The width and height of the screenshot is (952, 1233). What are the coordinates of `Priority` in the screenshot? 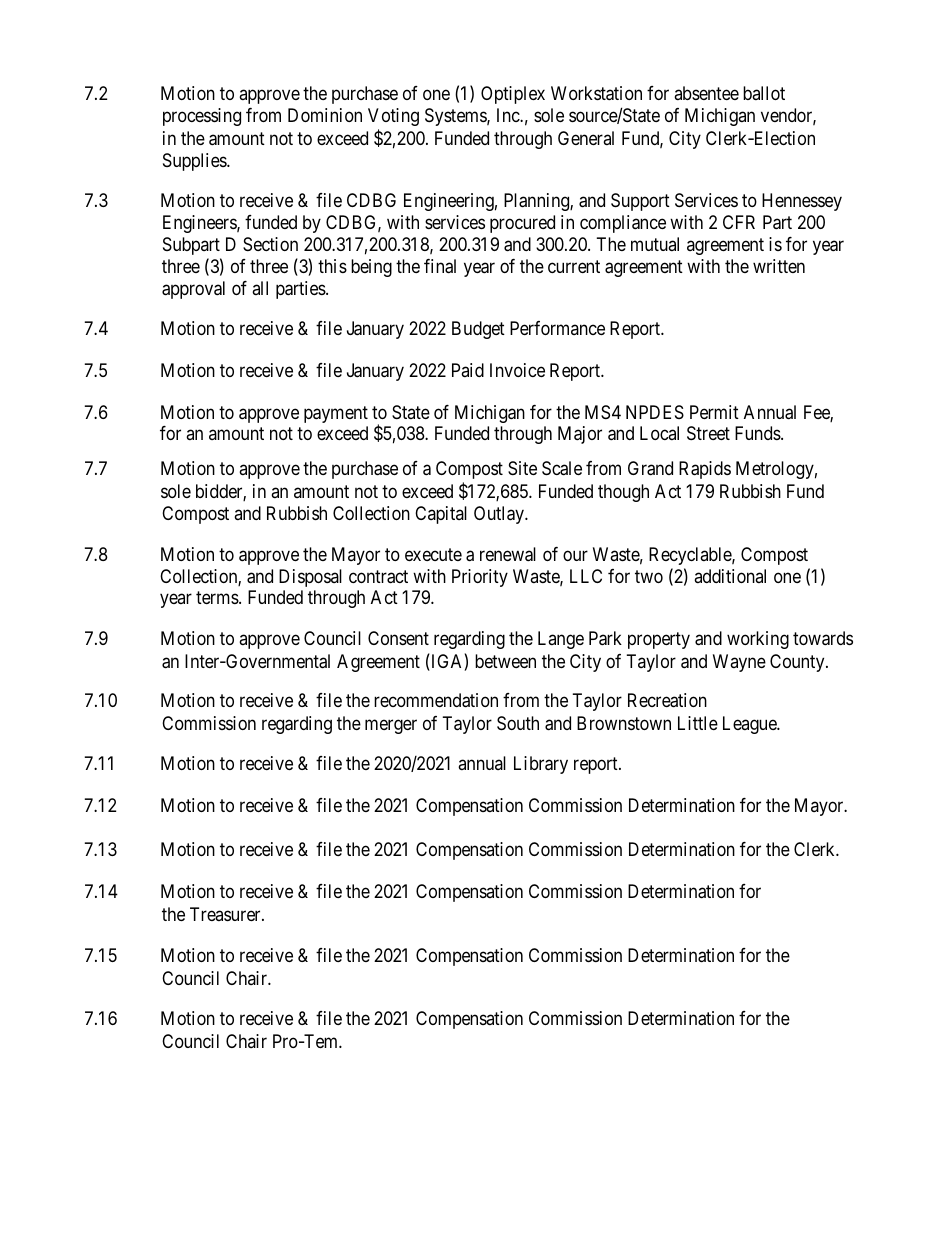 It's located at (480, 578).
